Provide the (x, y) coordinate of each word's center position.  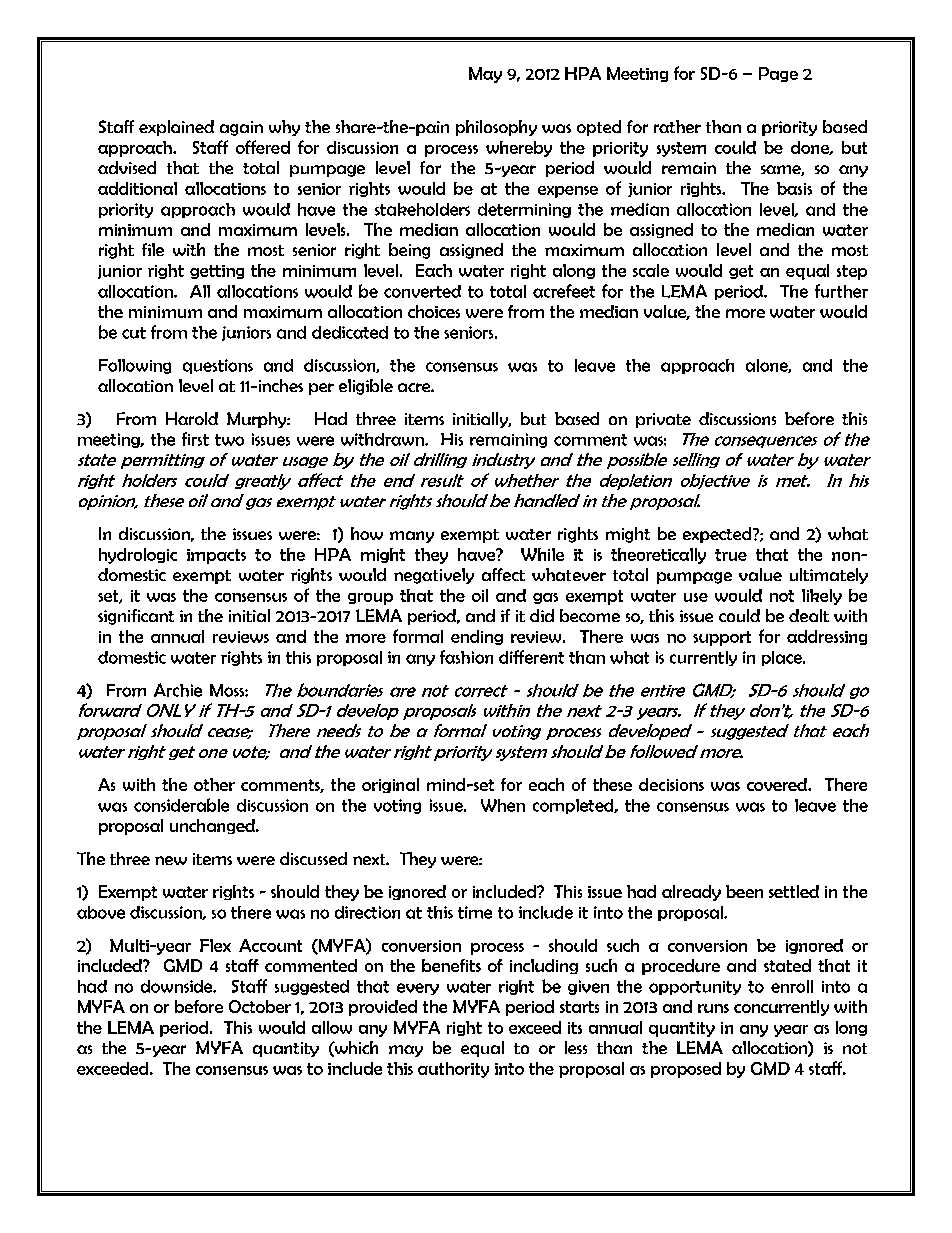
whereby (519, 149)
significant (136, 617)
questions (218, 366)
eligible (366, 387)
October (260, 1006)
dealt (809, 615)
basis (794, 188)
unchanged (213, 826)
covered (778, 784)
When (503, 805)
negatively (434, 576)
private (663, 420)
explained (176, 128)
